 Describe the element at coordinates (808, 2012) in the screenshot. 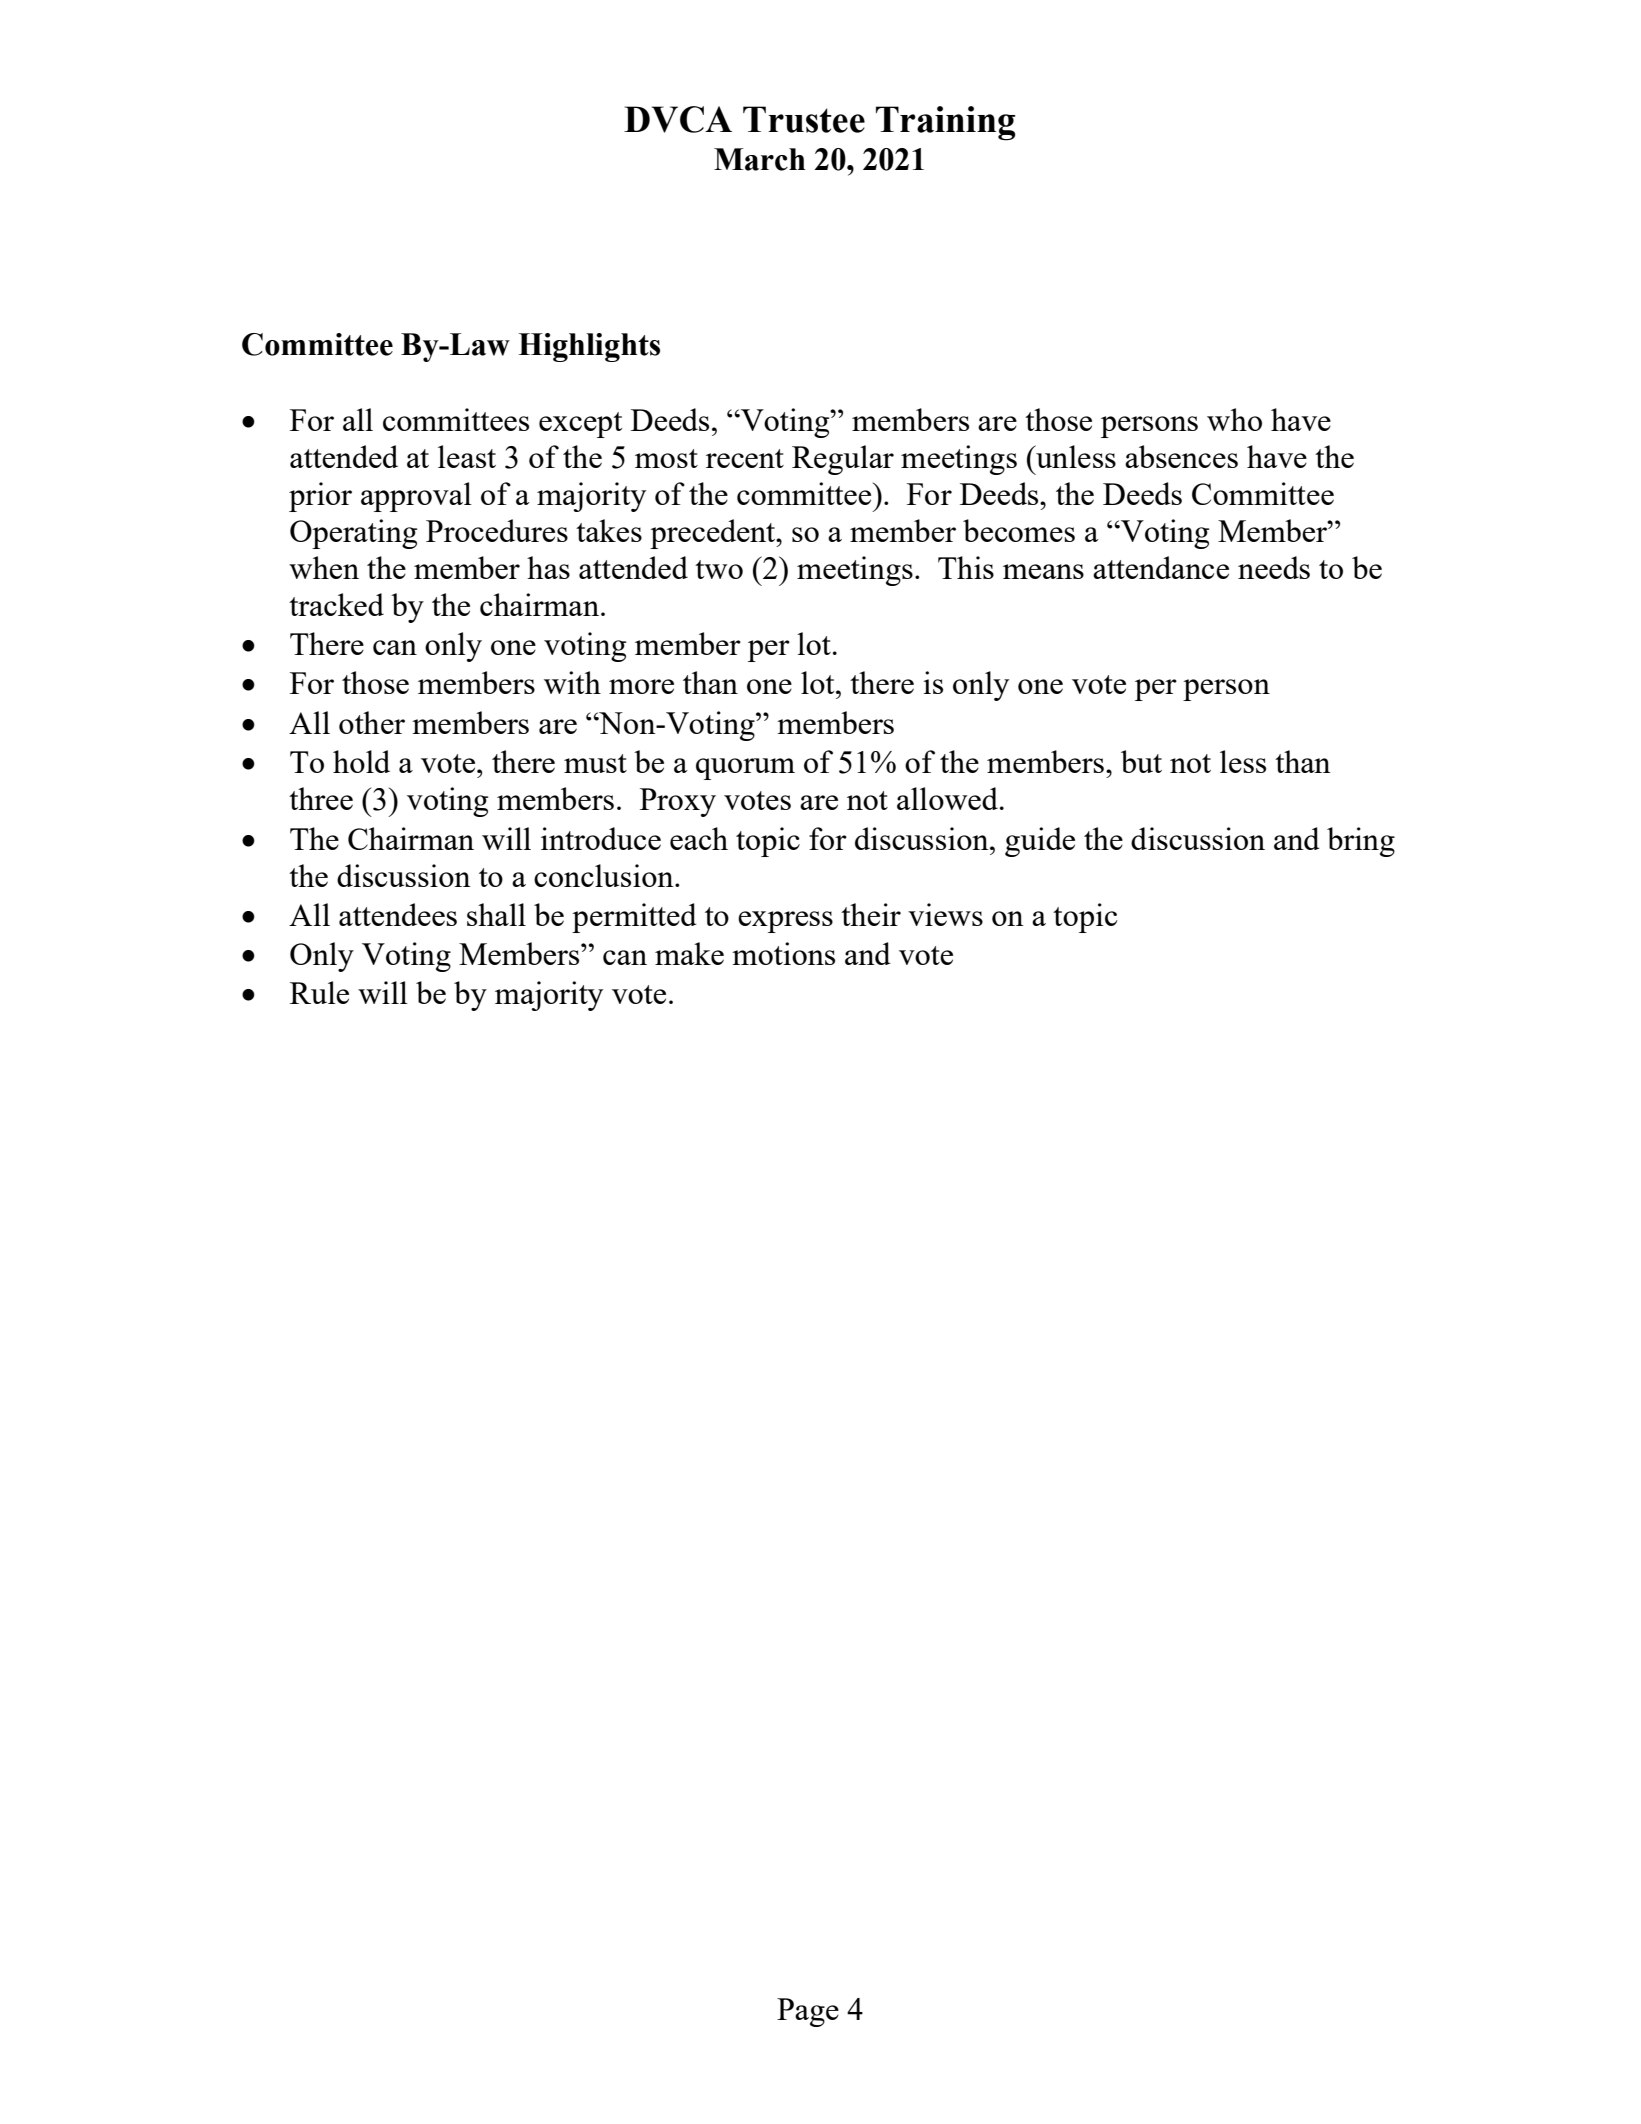

I see `Page` at that location.
